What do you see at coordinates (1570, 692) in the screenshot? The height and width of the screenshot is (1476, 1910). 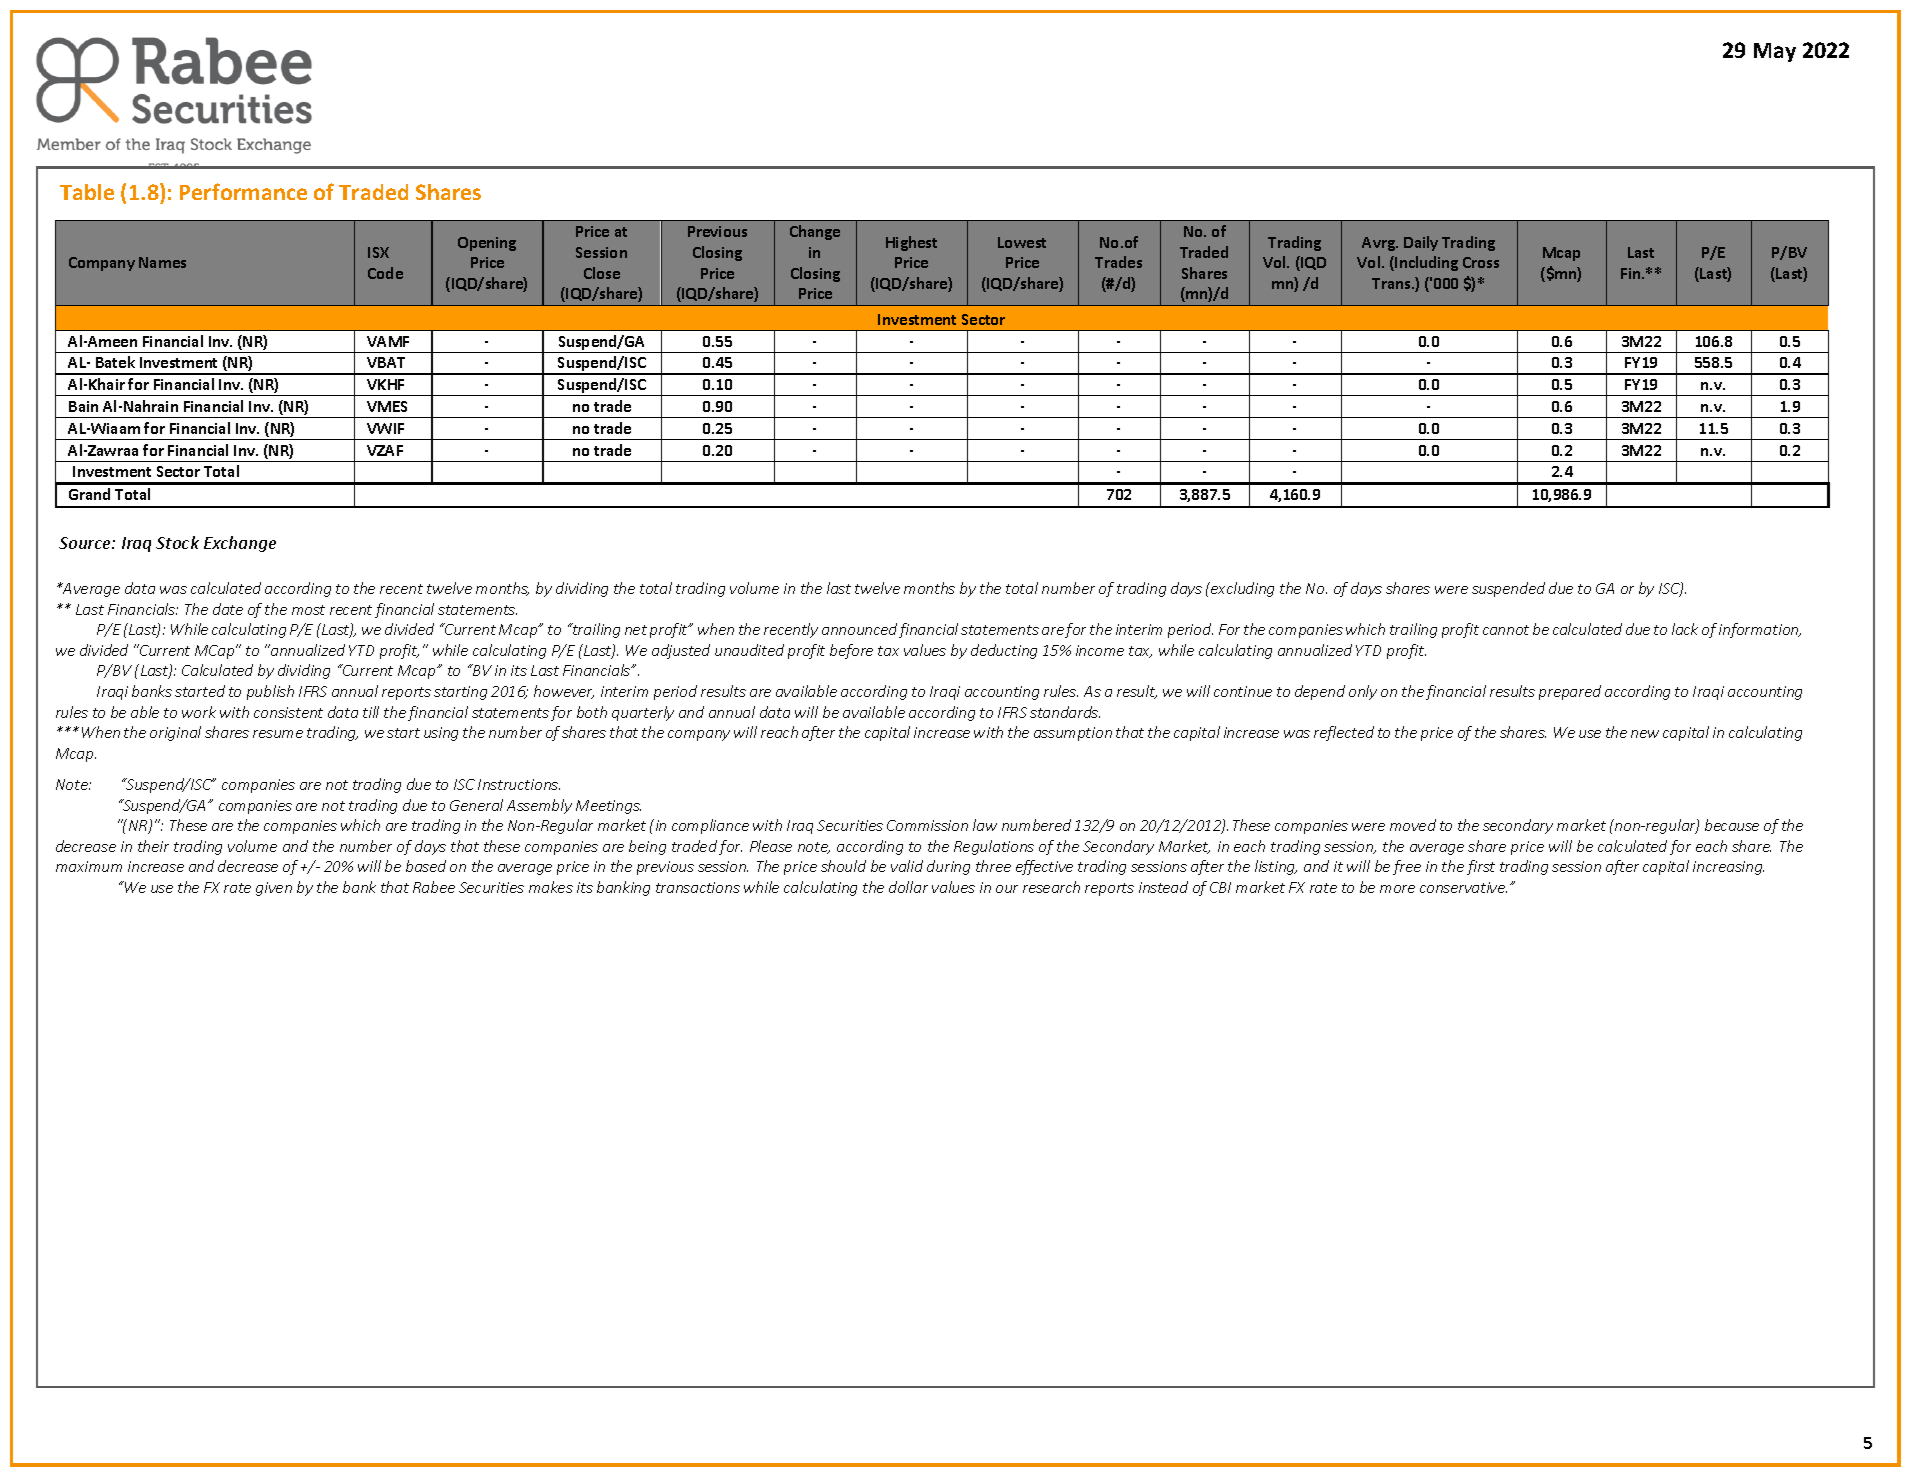 I see `prepared` at bounding box center [1570, 692].
